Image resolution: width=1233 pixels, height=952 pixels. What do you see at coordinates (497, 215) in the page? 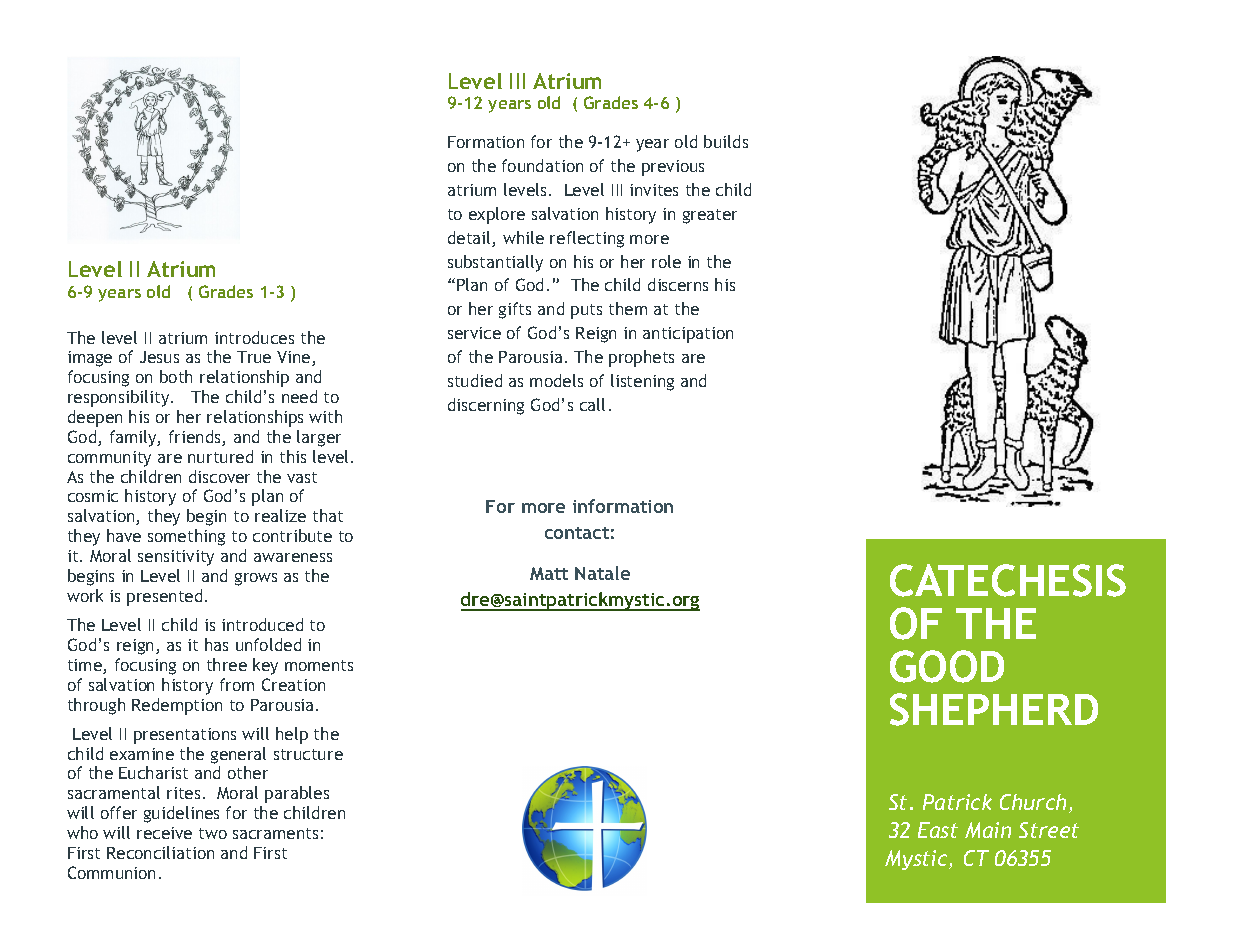
I see `explore` at bounding box center [497, 215].
